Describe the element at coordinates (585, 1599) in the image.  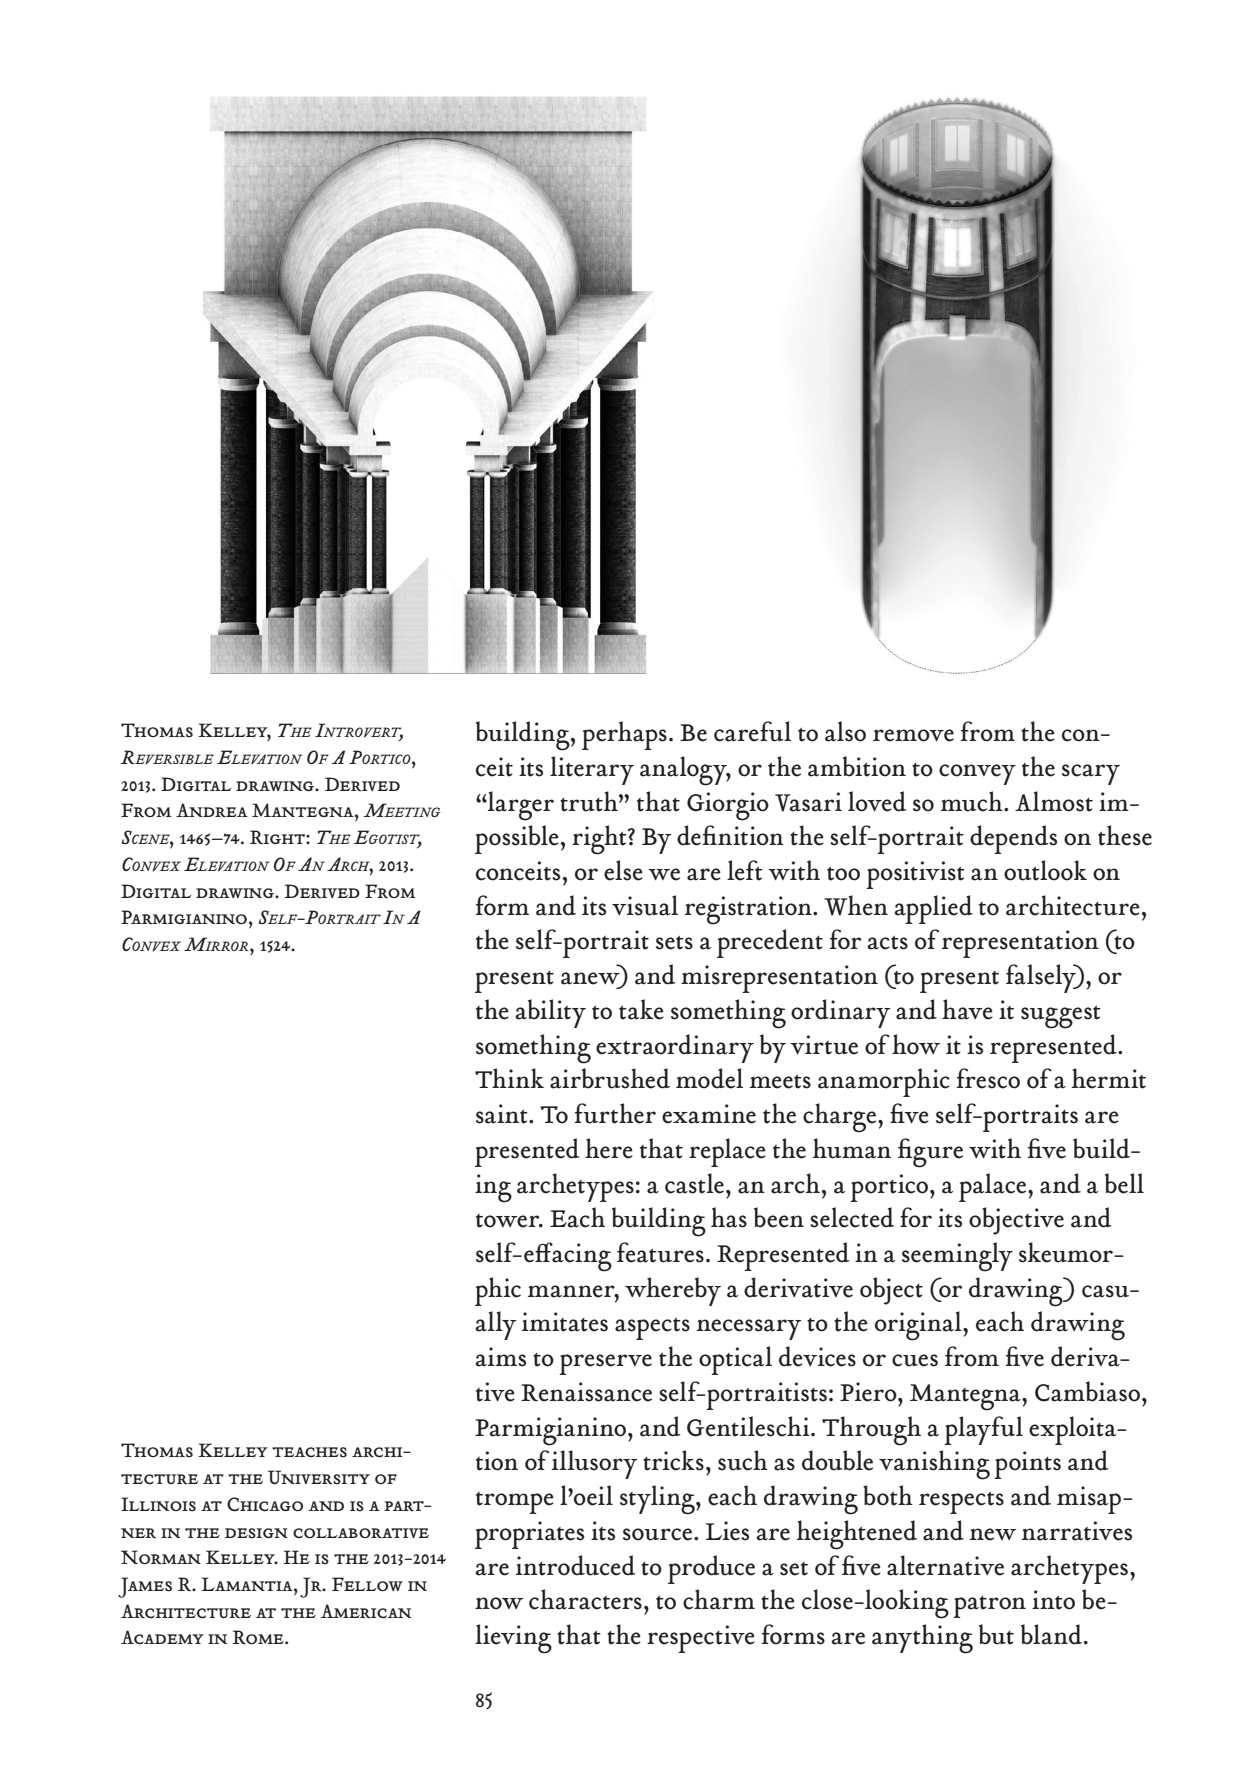
I see `characters` at that location.
